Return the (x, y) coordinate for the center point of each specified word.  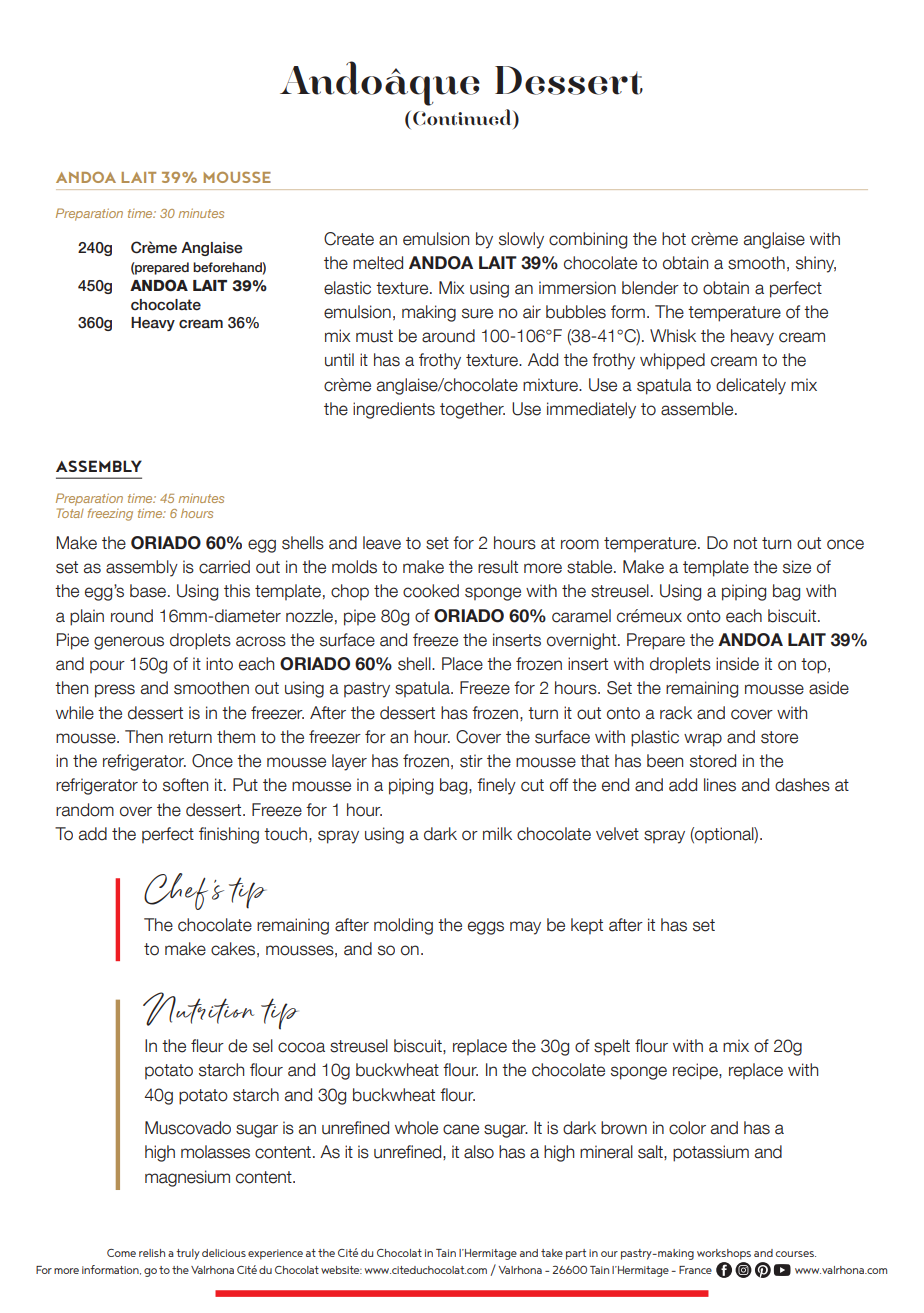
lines (720, 785)
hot (674, 239)
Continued (463, 117)
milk (497, 833)
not (745, 543)
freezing (110, 514)
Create (349, 239)
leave (382, 543)
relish (152, 1253)
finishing (229, 835)
